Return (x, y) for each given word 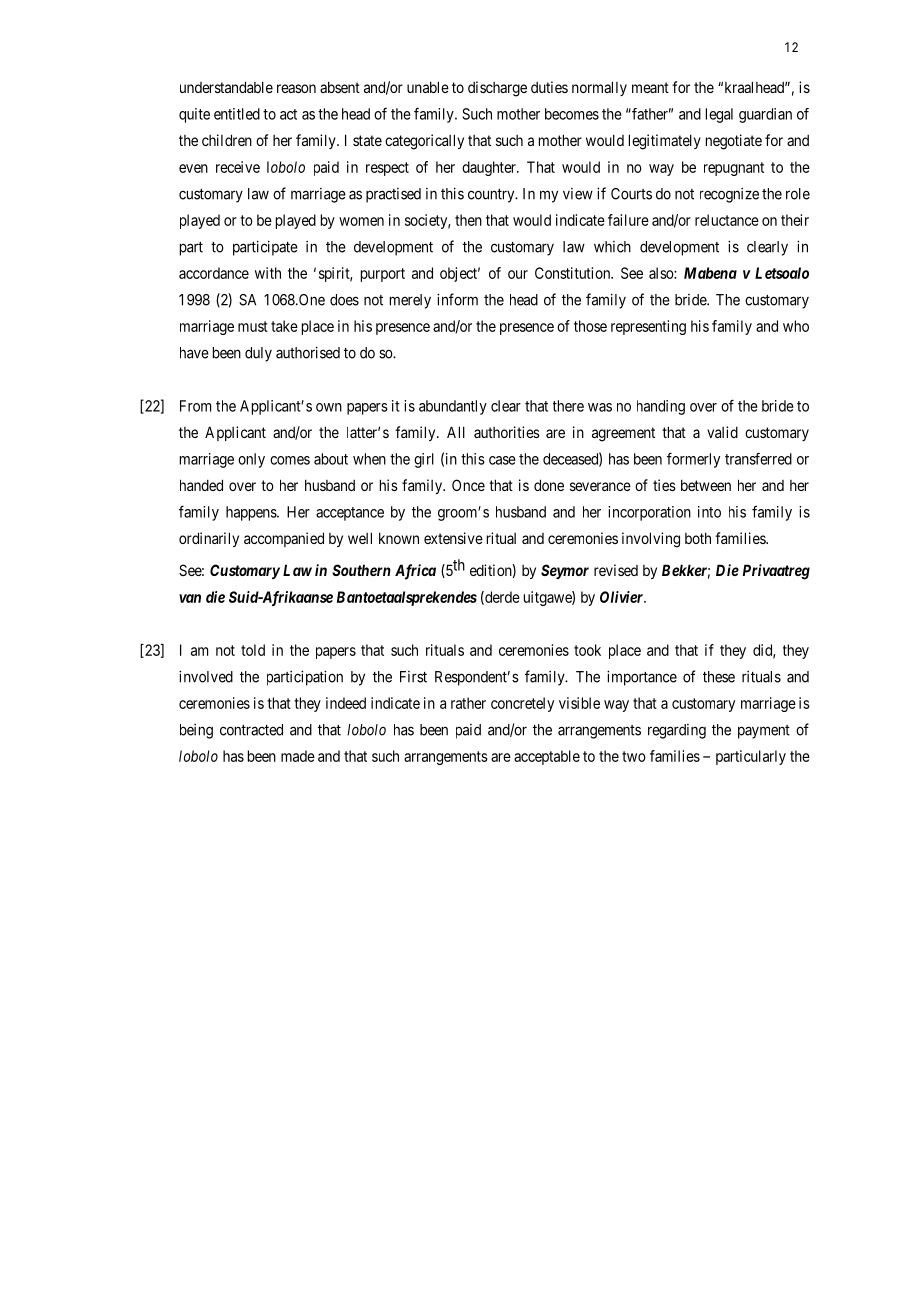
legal (719, 115)
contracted (251, 730)
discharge (497, 89)
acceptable (547, 757)
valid (722, 432)
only (251, 460)
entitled (237, 114)
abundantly (453, 407)
